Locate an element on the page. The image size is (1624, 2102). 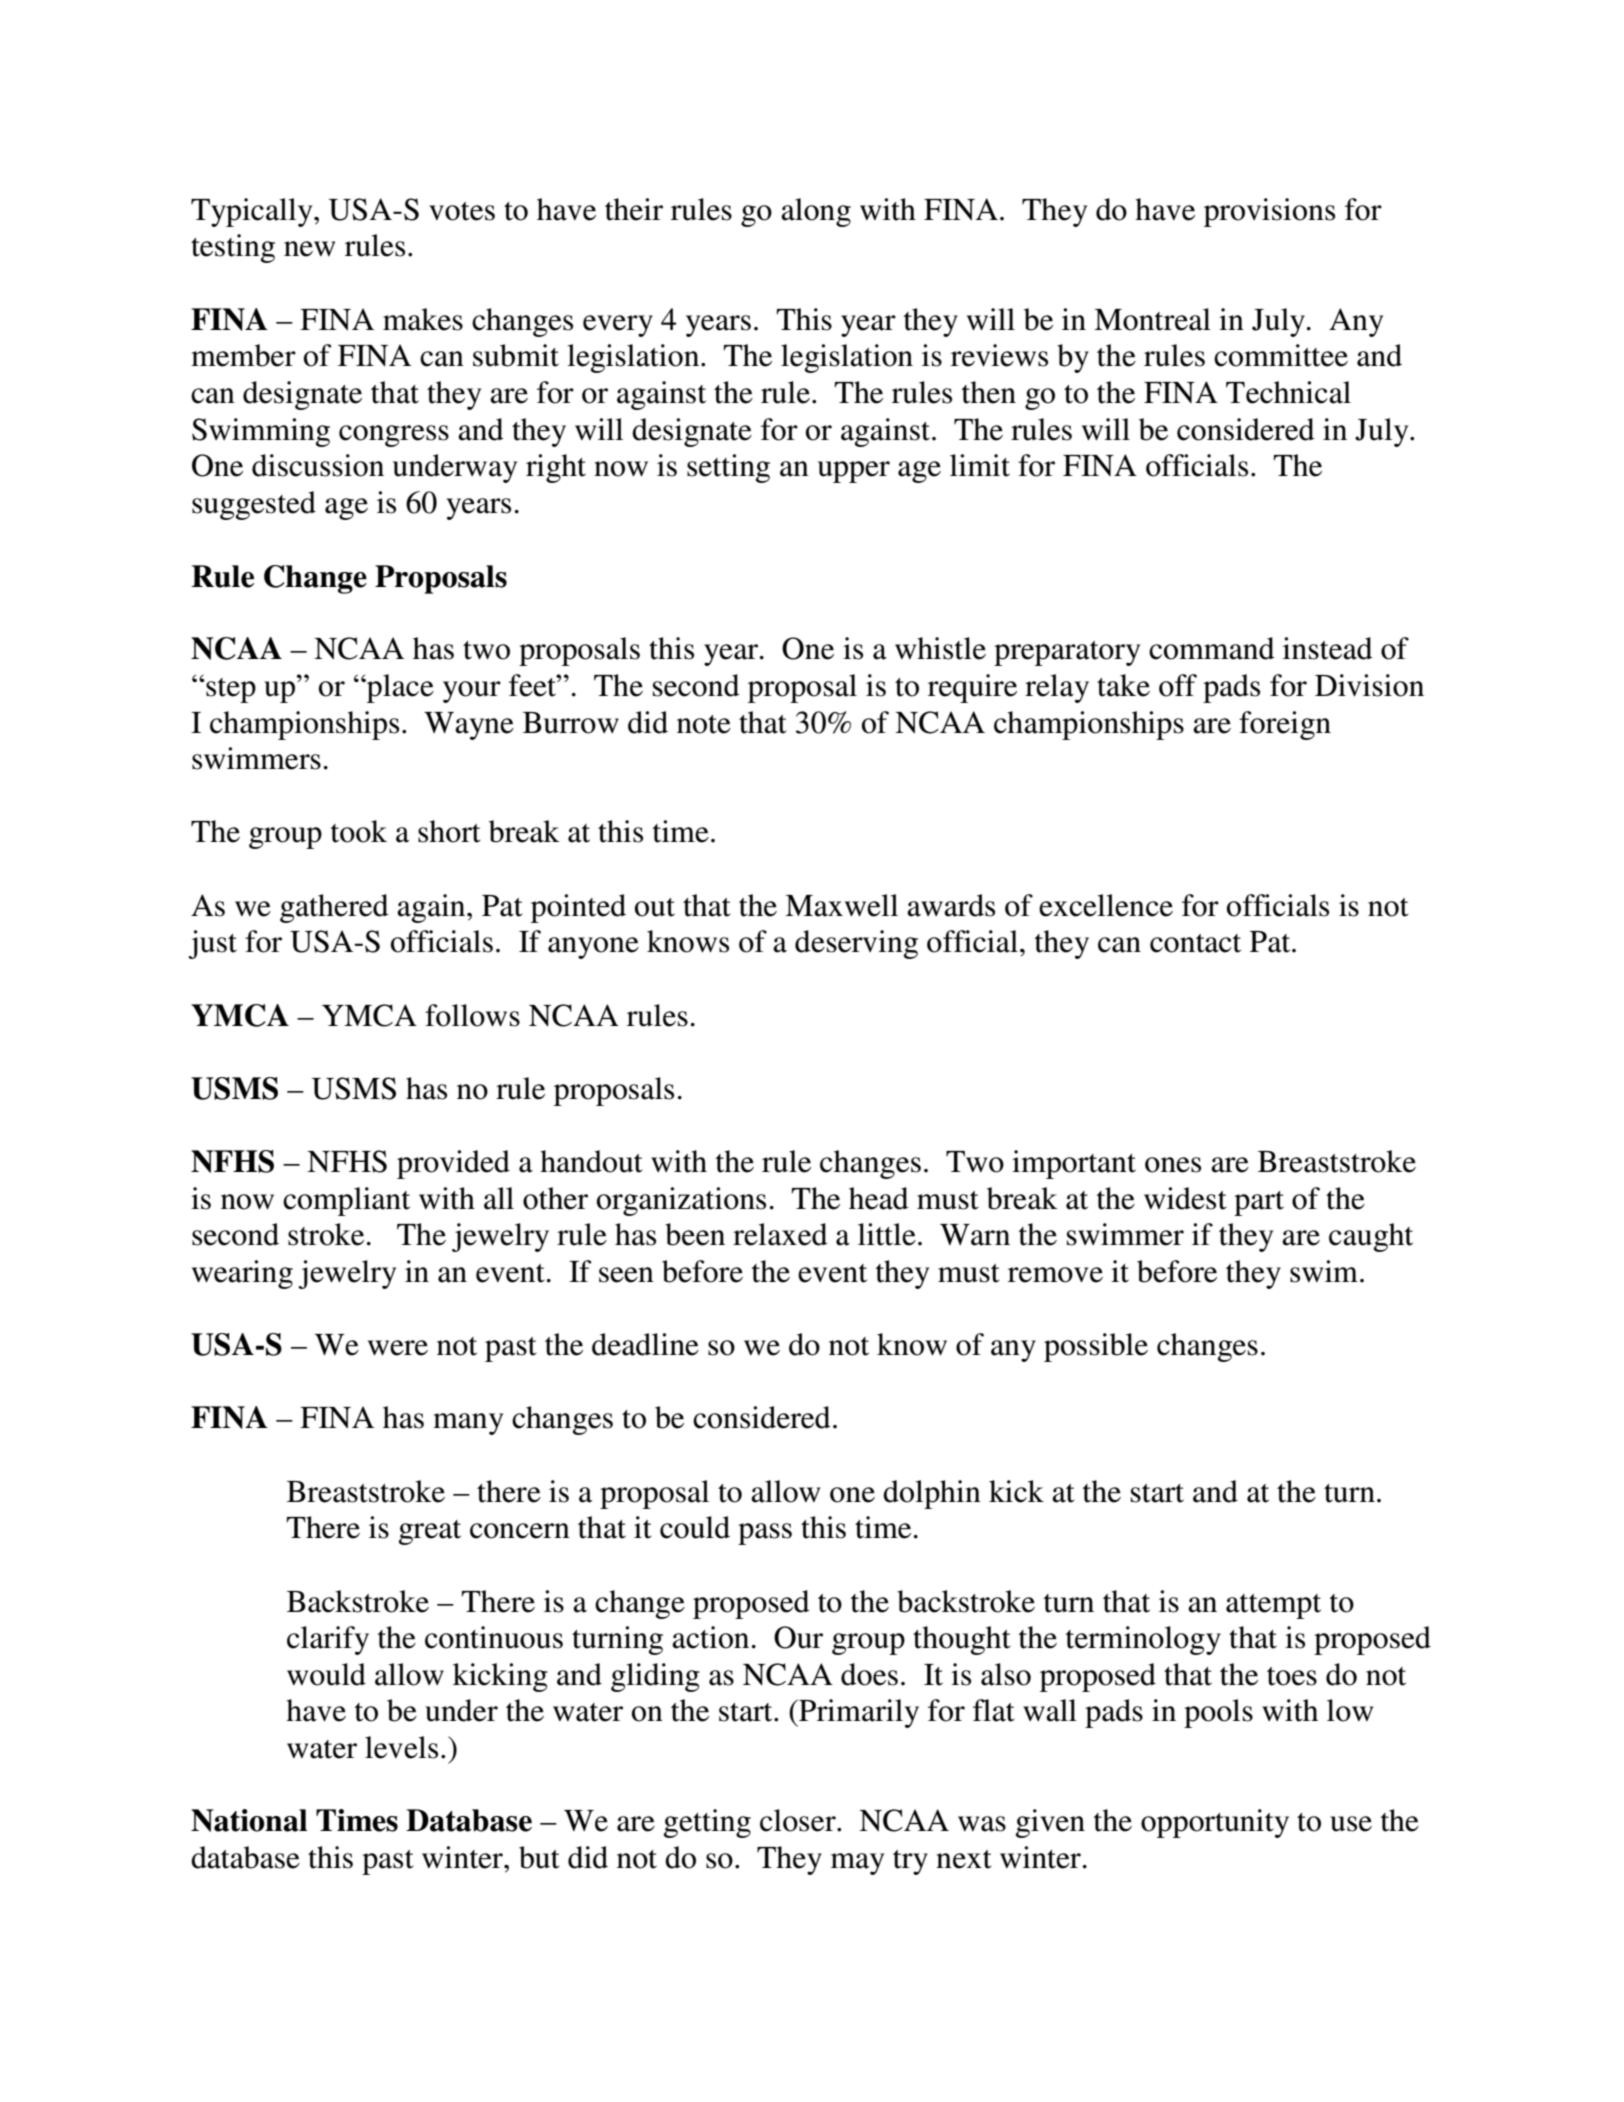
many is located at coordinates (468, 1424).
